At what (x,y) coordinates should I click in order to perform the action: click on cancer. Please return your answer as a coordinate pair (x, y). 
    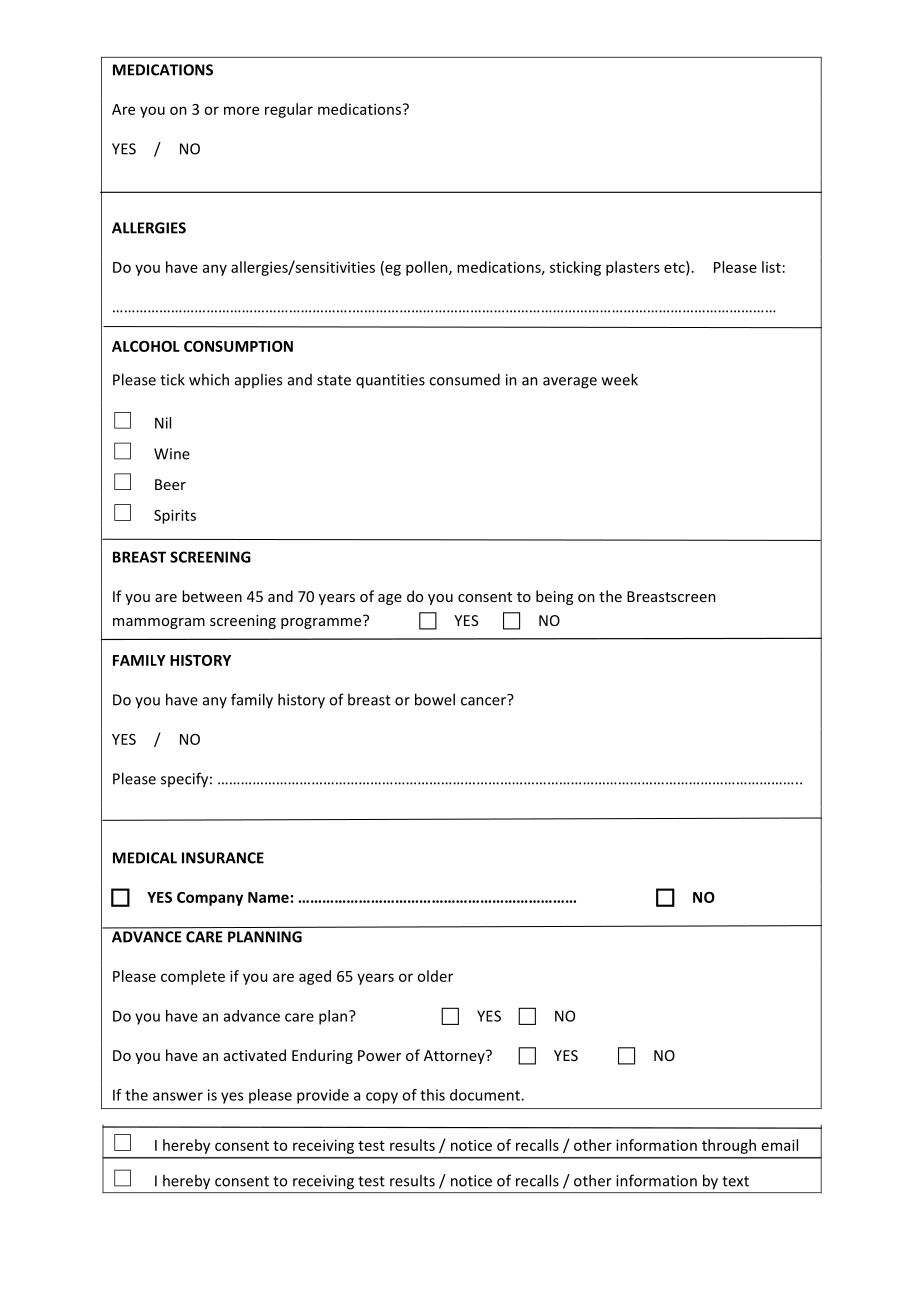
    Looking at the image, I should click on (484, 700).
